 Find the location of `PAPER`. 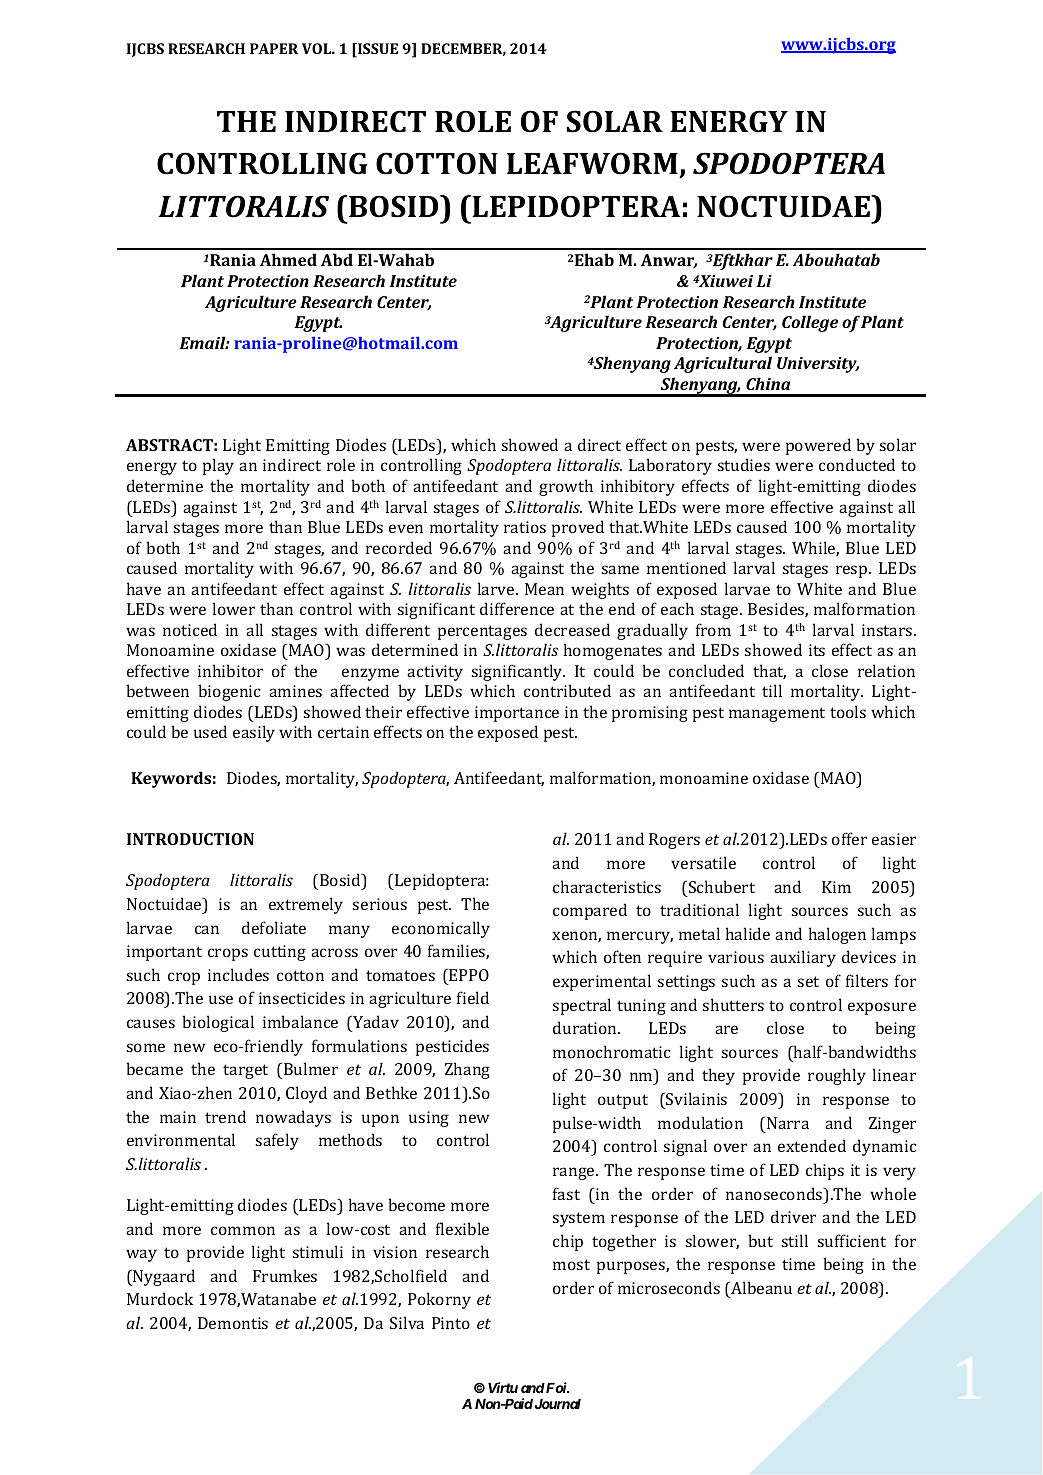

PAPER is located at coordinates (274, 48).
